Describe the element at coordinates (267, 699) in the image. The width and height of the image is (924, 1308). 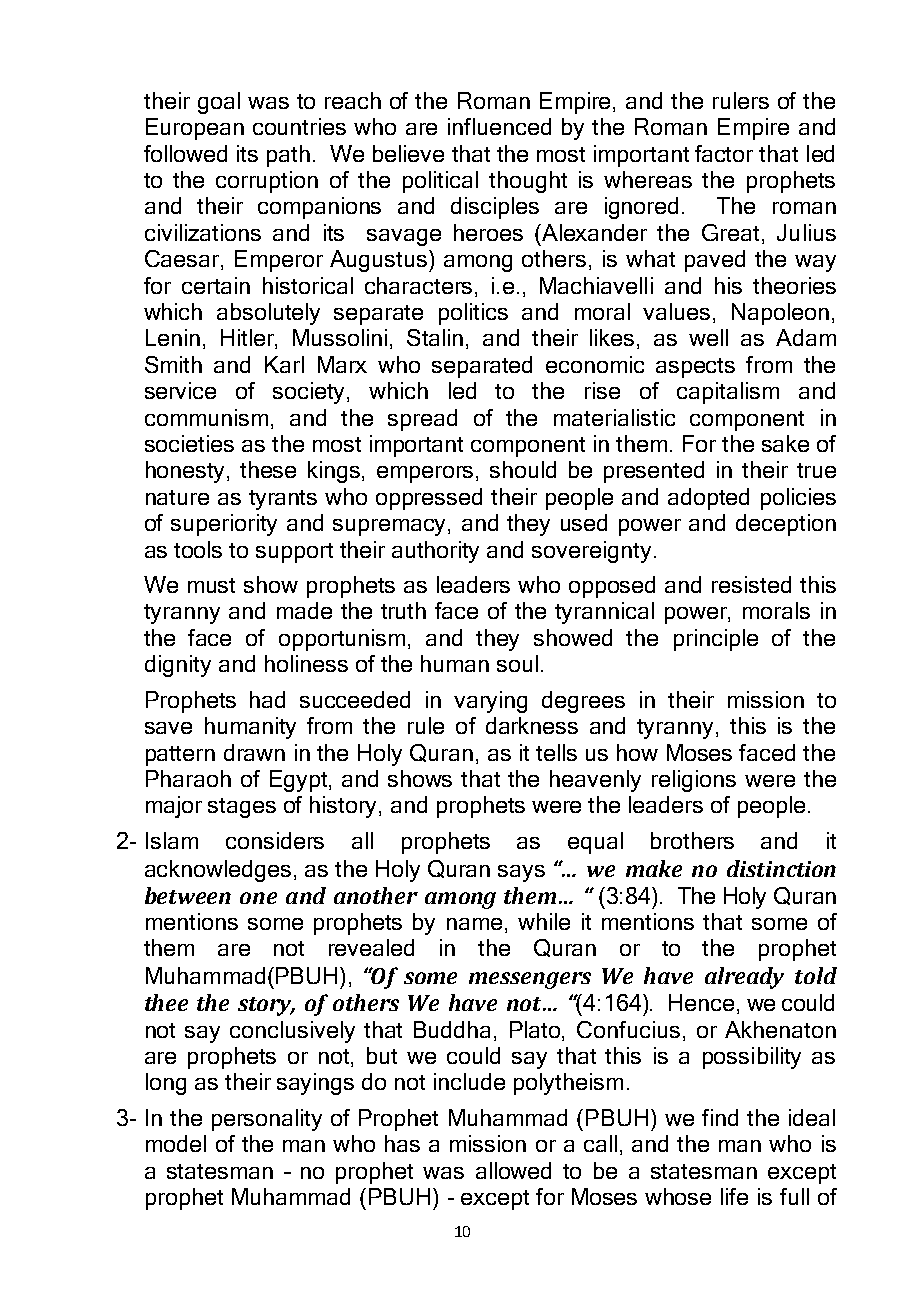
I see `had` at that location.
